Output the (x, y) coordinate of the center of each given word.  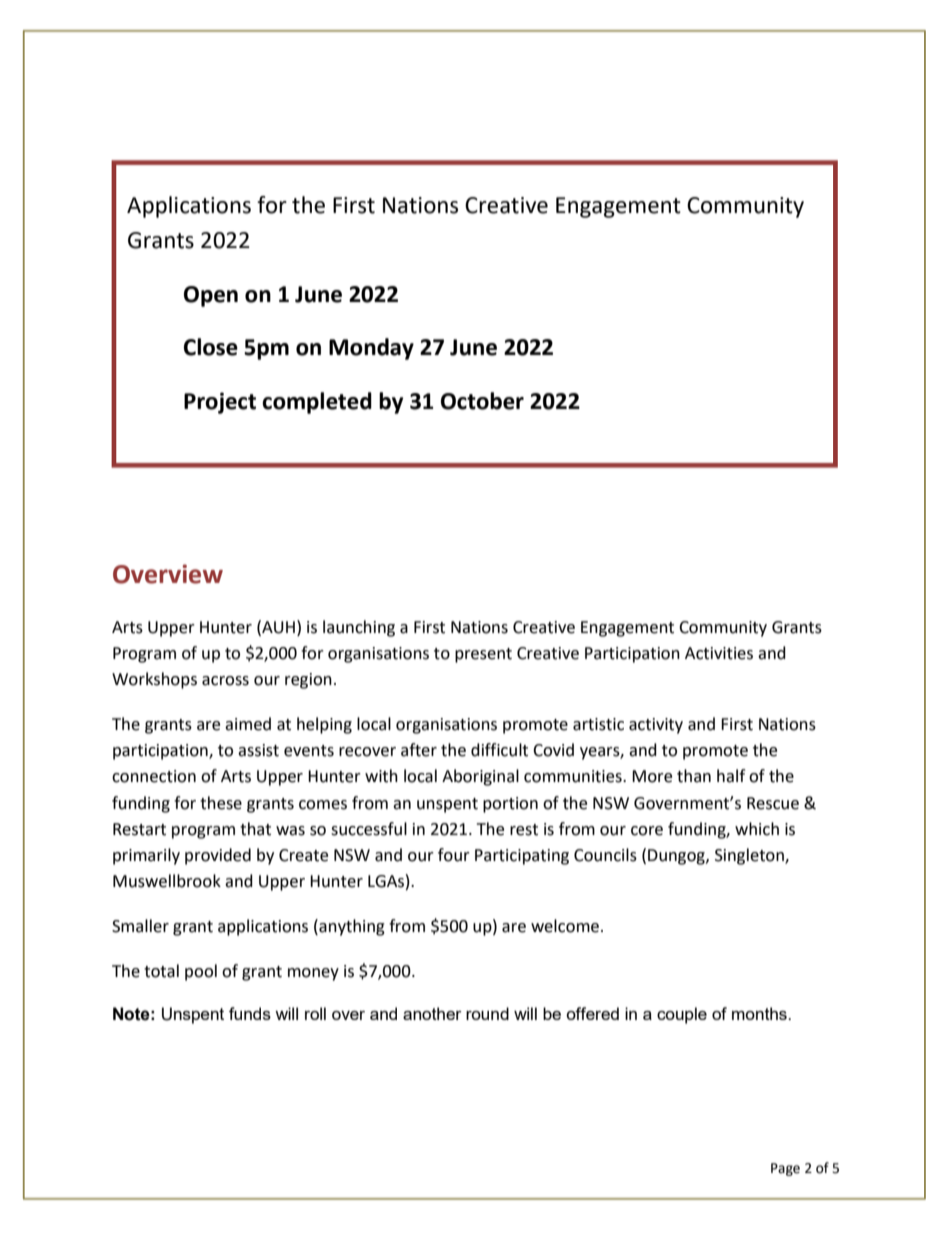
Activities (719, 653)
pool (201, 972)
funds (250, 1013)
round (487, 1013)
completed (317, 403)
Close (211, 347)
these (221, 803)
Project (220, 403)
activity (656, 726)
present (483, 655)
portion (510, 805)
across (225, 681)
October (482, 401)
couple (682, 1015)
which (757, 829)
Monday (371, 349)
